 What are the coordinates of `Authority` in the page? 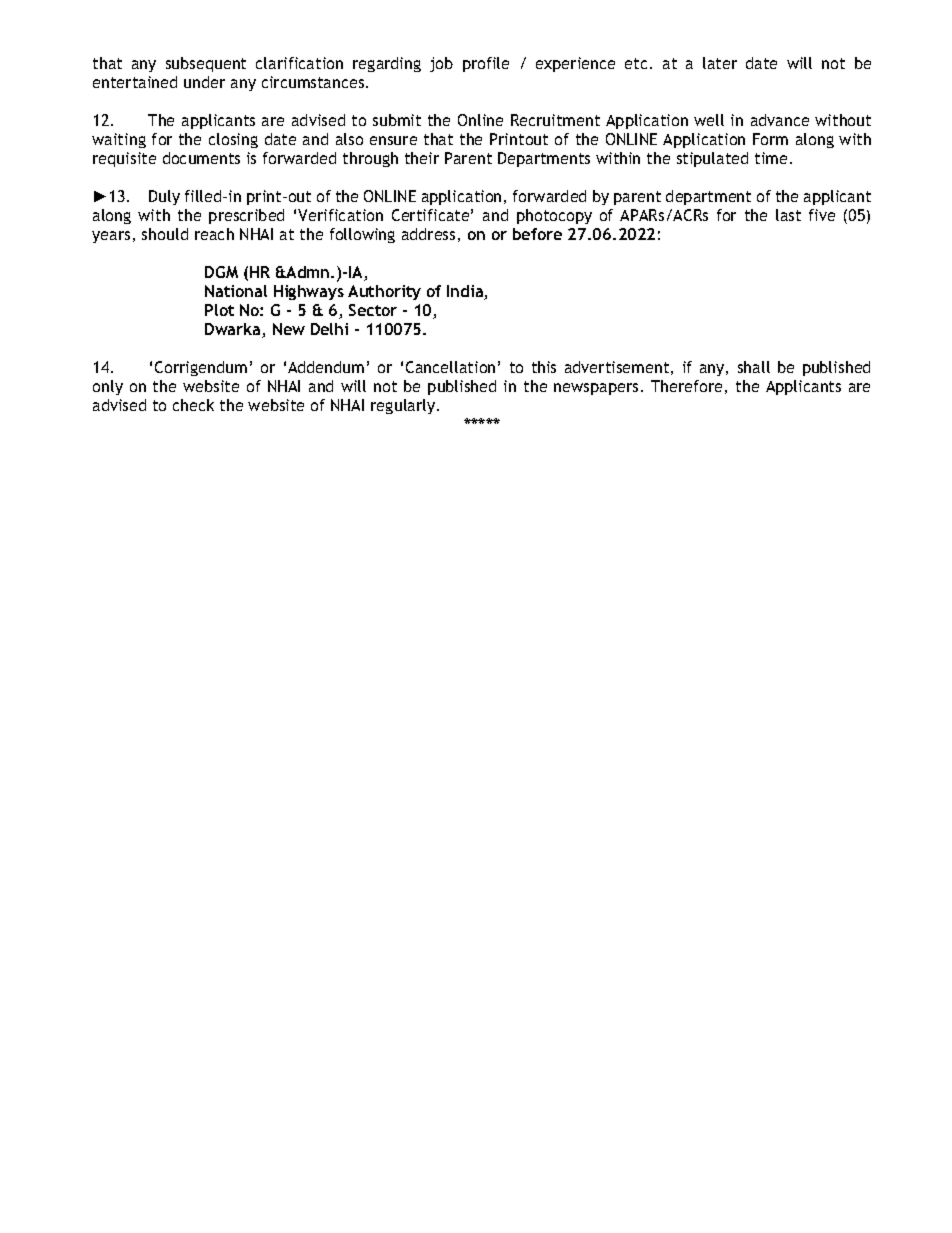 It's located at (384, 292).
